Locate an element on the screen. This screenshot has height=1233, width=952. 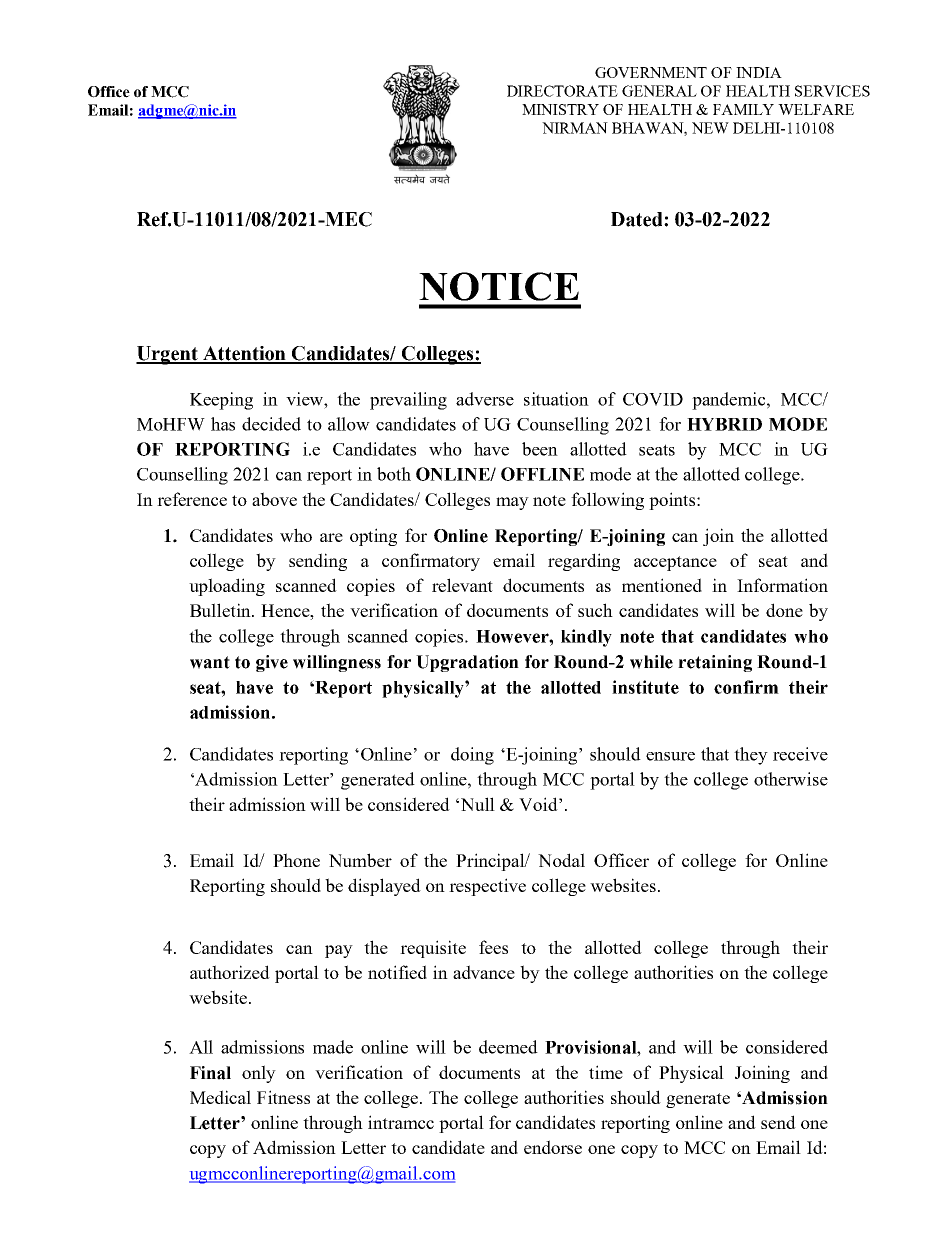
Phone is located at coordinates (296, 860).
